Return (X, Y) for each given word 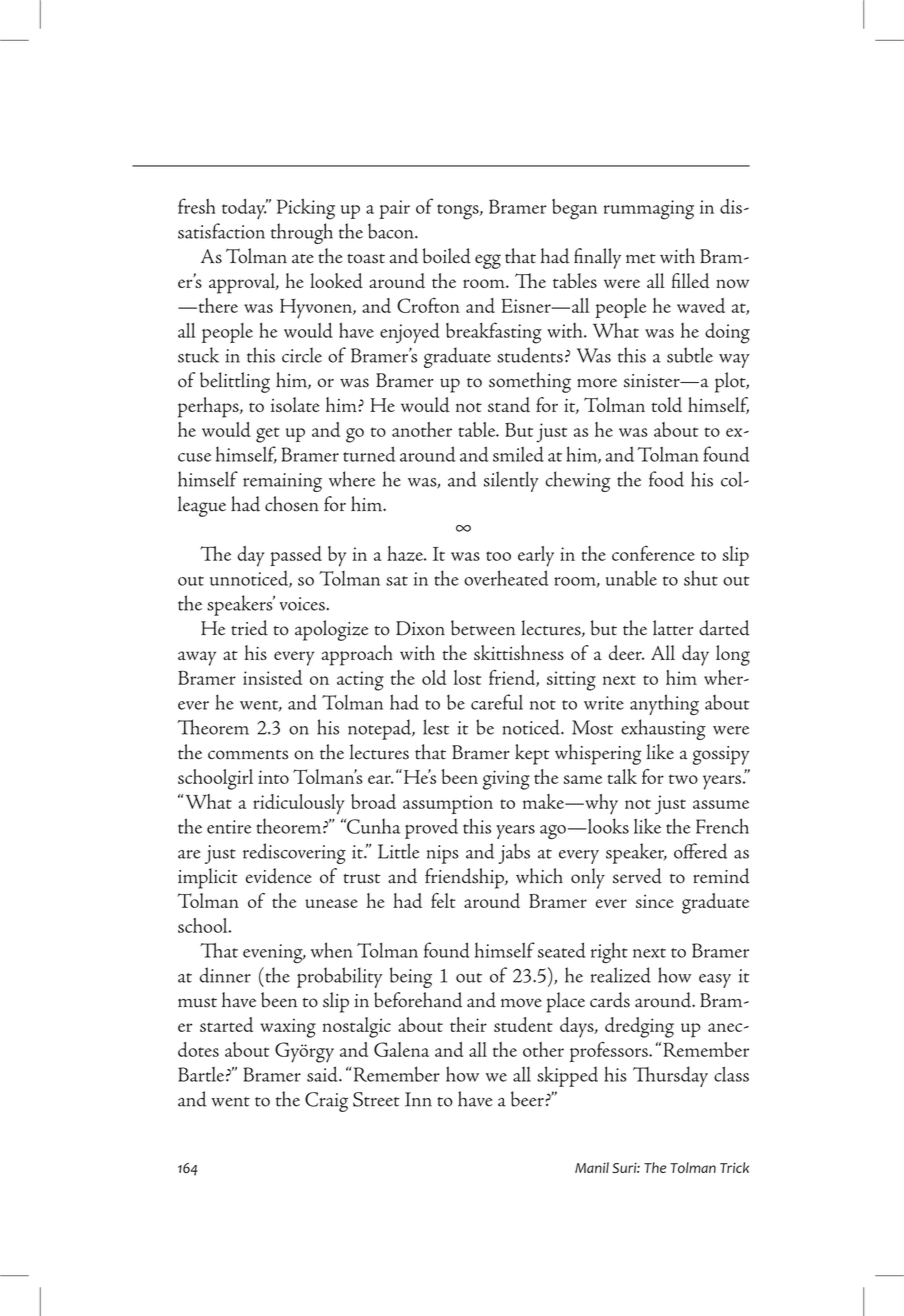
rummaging (649, 210)
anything (664, 705)
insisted (272, 677)
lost (467, 677)
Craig (326, 1102)
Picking (306, 209)
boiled (447, 256)
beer (527, 1099)
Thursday (670, 1076)
